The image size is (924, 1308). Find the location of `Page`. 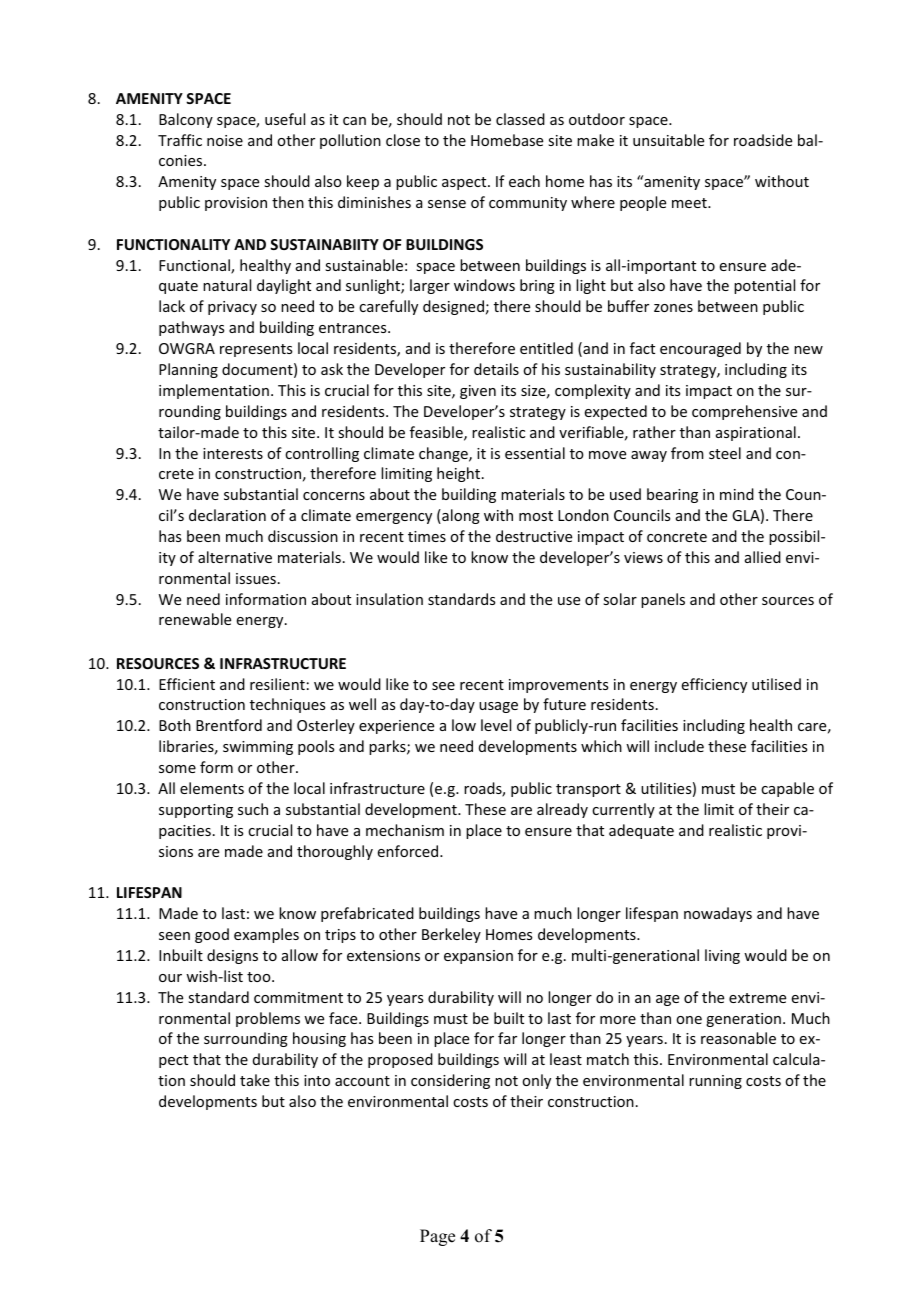

Page is located at coordinates (437, 1237).
